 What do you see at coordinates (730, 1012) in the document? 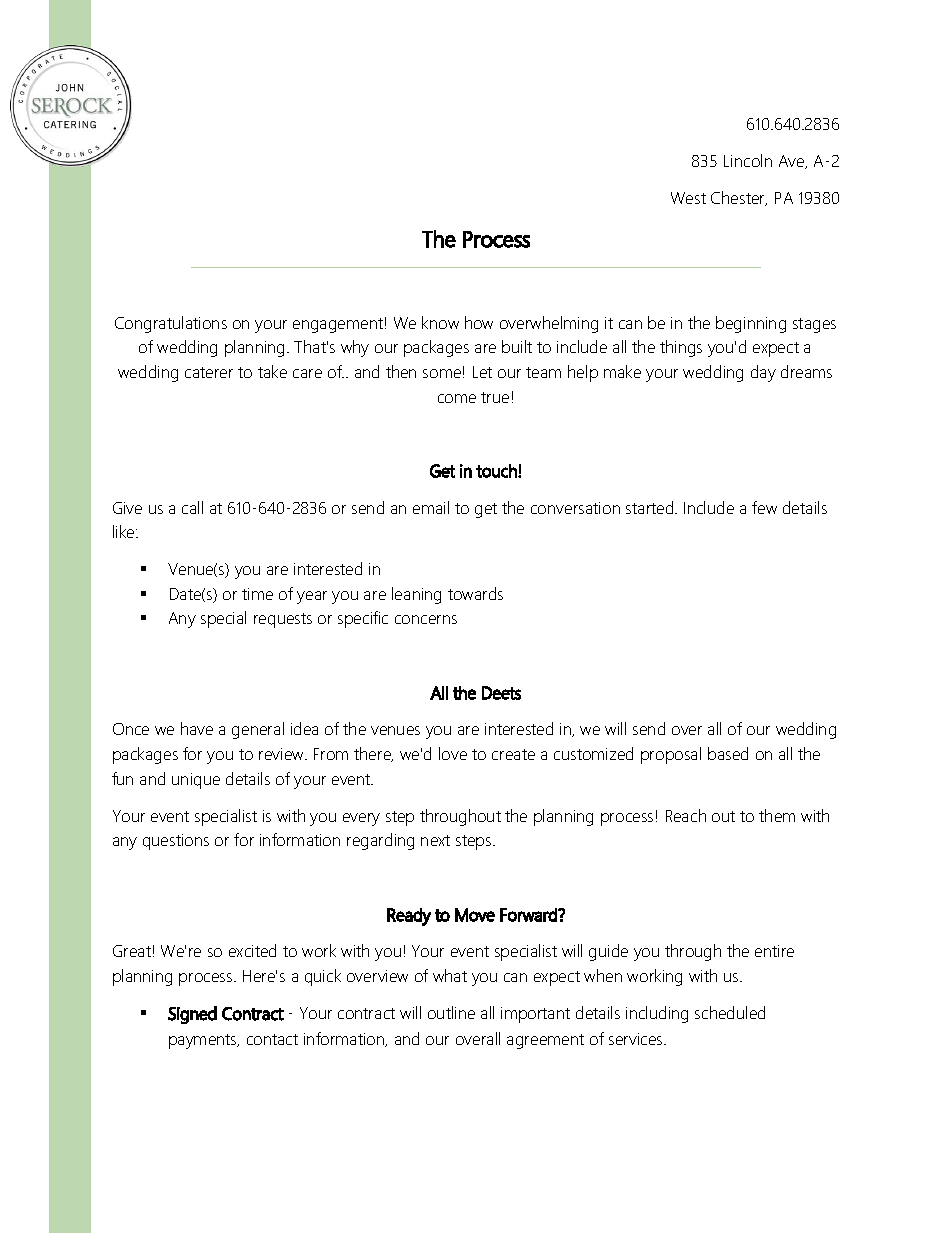
I see `scheduled` at bounding box center [730, 1012].
